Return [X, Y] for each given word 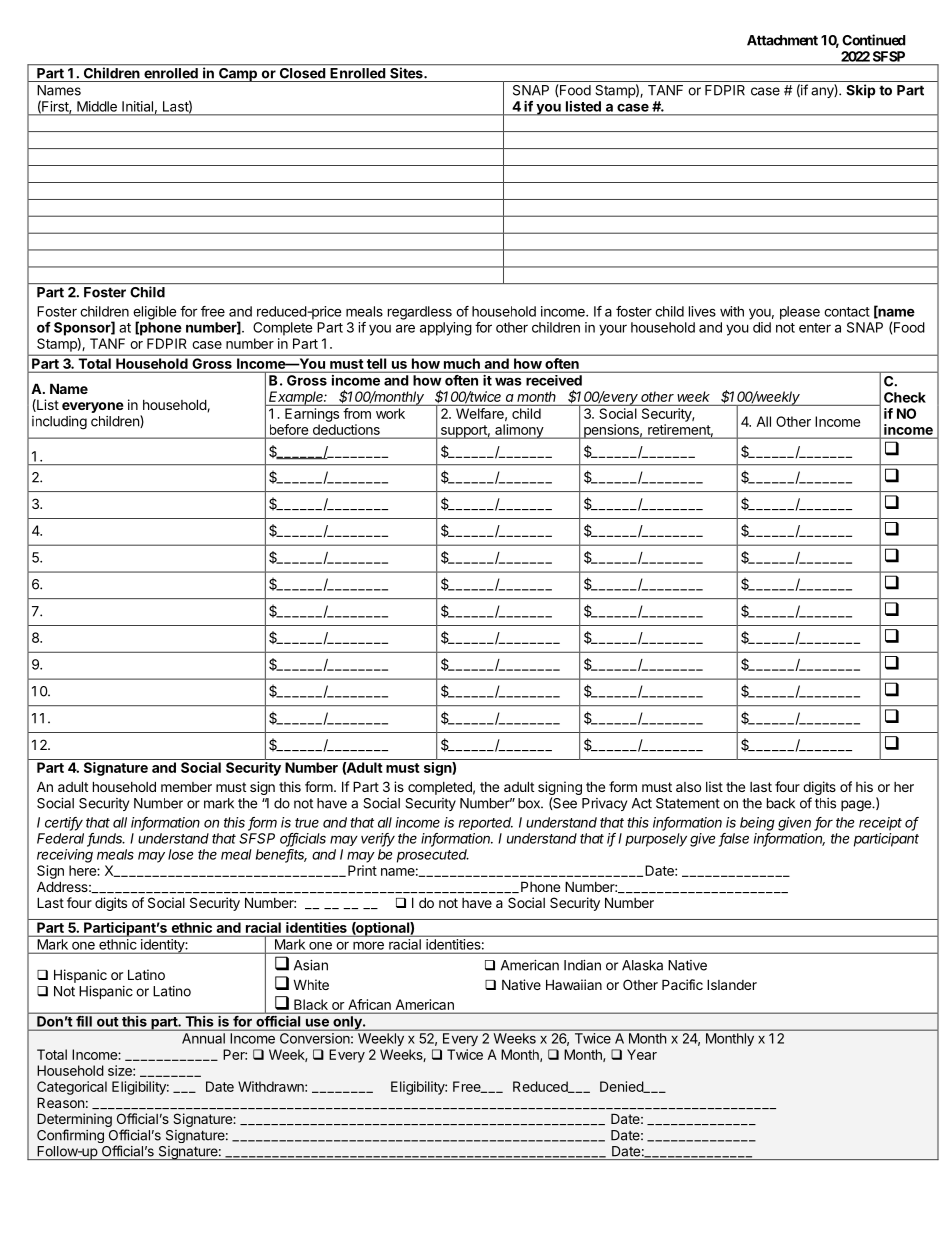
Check [905, 397]
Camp [238, 73]
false [734, 839]
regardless [420, 313]
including [59, 423]
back [781, 803]
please [800, 313]
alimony [519, 431]
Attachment [782, 40]
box [530, 803]
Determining [74, 1121]
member [186, 787]
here [83, 870]
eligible [155, 314]
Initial [137, 106]
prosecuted [433, 856]
